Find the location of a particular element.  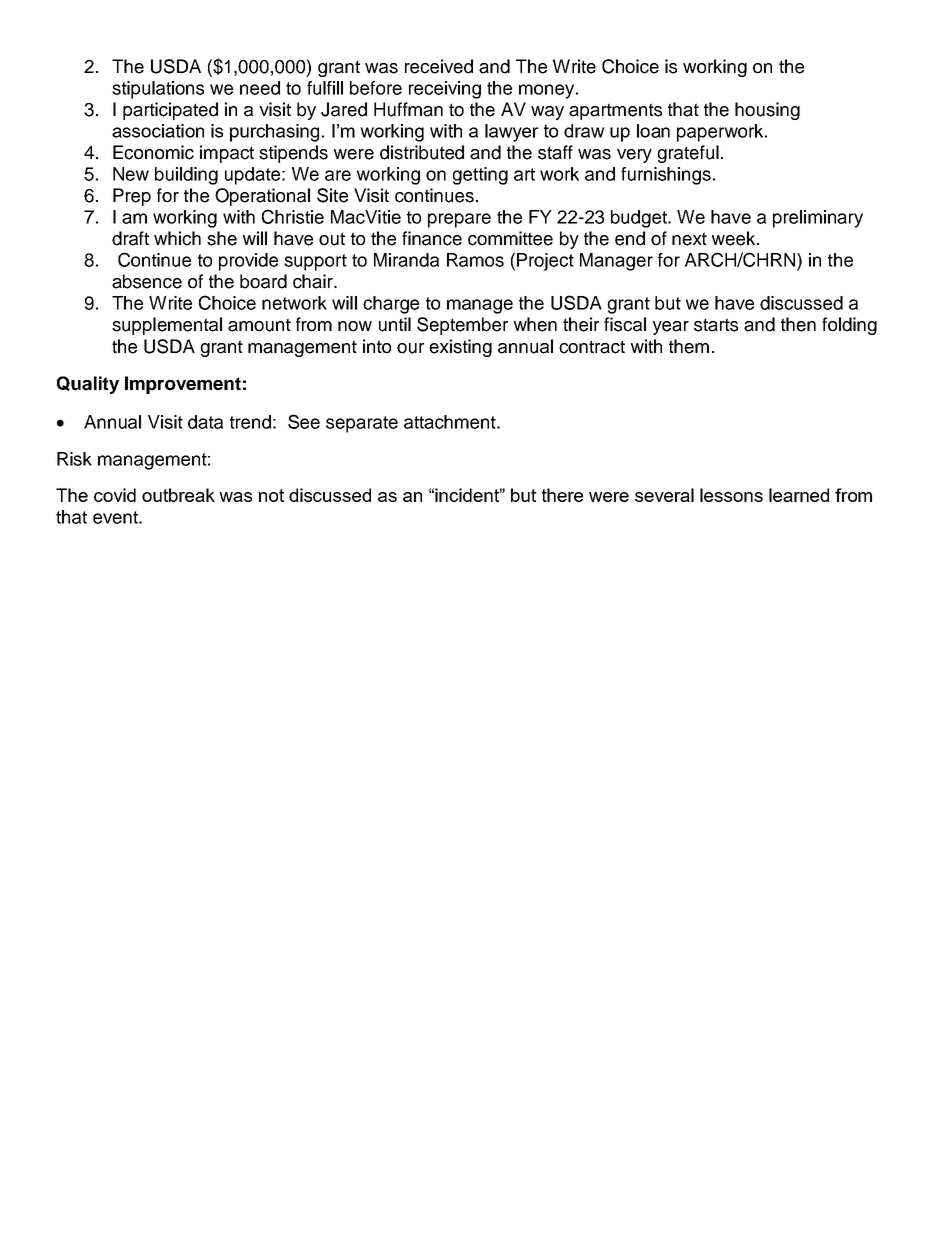

Quality is located at coordinates (88, 385).
